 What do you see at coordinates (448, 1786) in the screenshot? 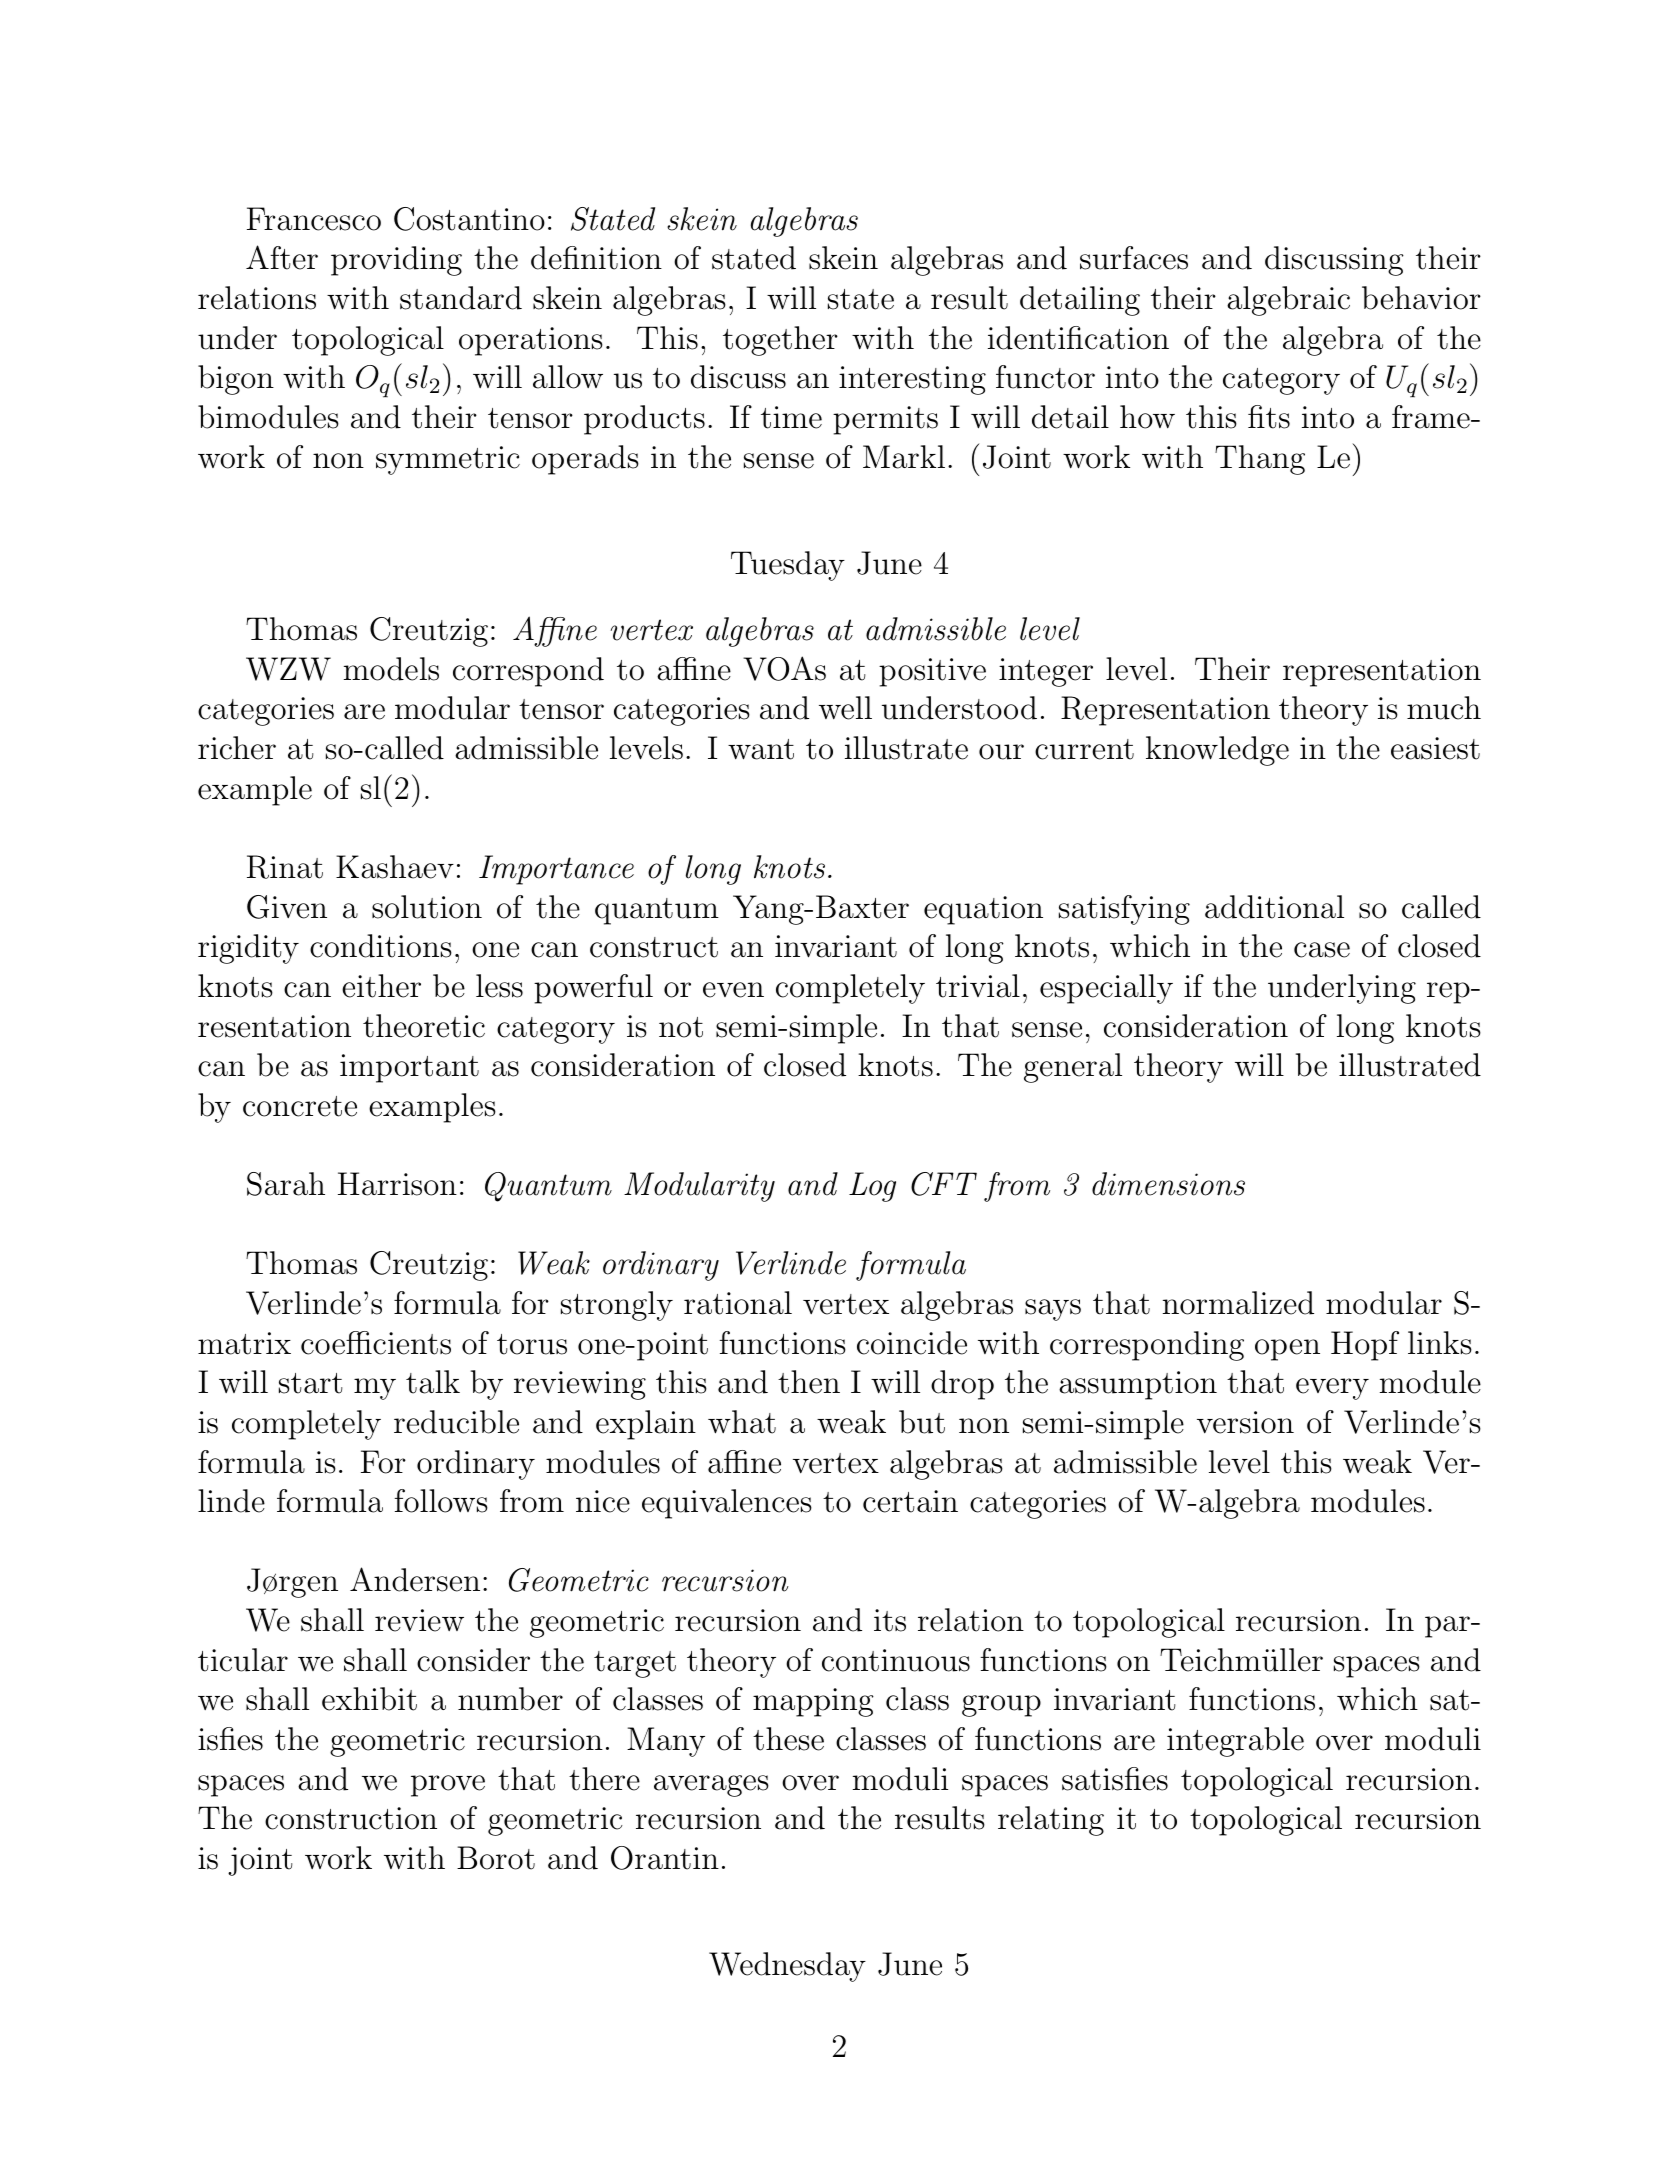
I see `prove` at bounding box center [448, 1786].
